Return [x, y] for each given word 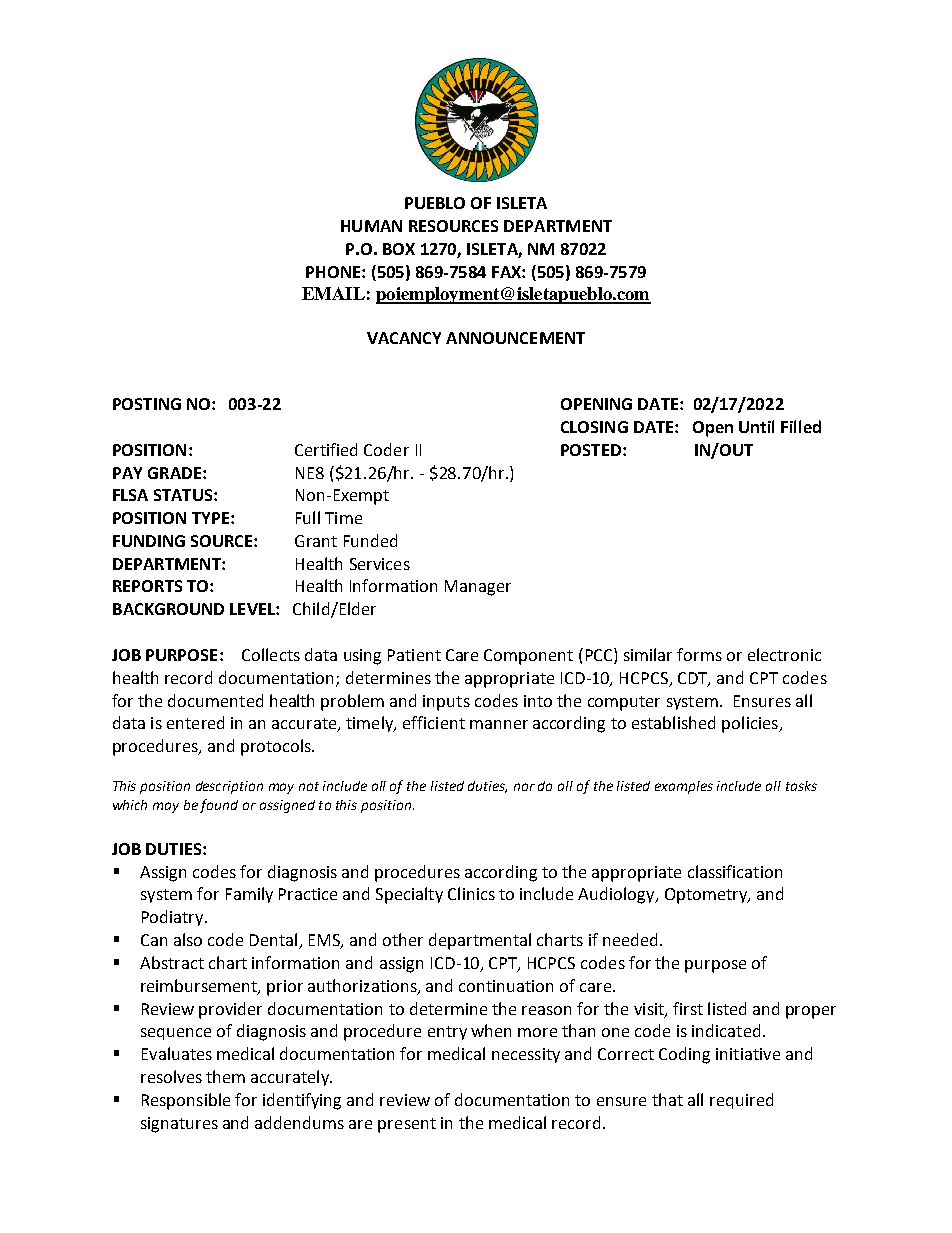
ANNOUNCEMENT [515, 338]
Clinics [471, 893]
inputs [446, 703]
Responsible [186, 1101]
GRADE [176, 473]
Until [756, 426]
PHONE [334, 272]
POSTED [591, 450]
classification [735, 871]
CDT [694, 679]
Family [249, 895]
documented [215, 700]
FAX [507, 272]
